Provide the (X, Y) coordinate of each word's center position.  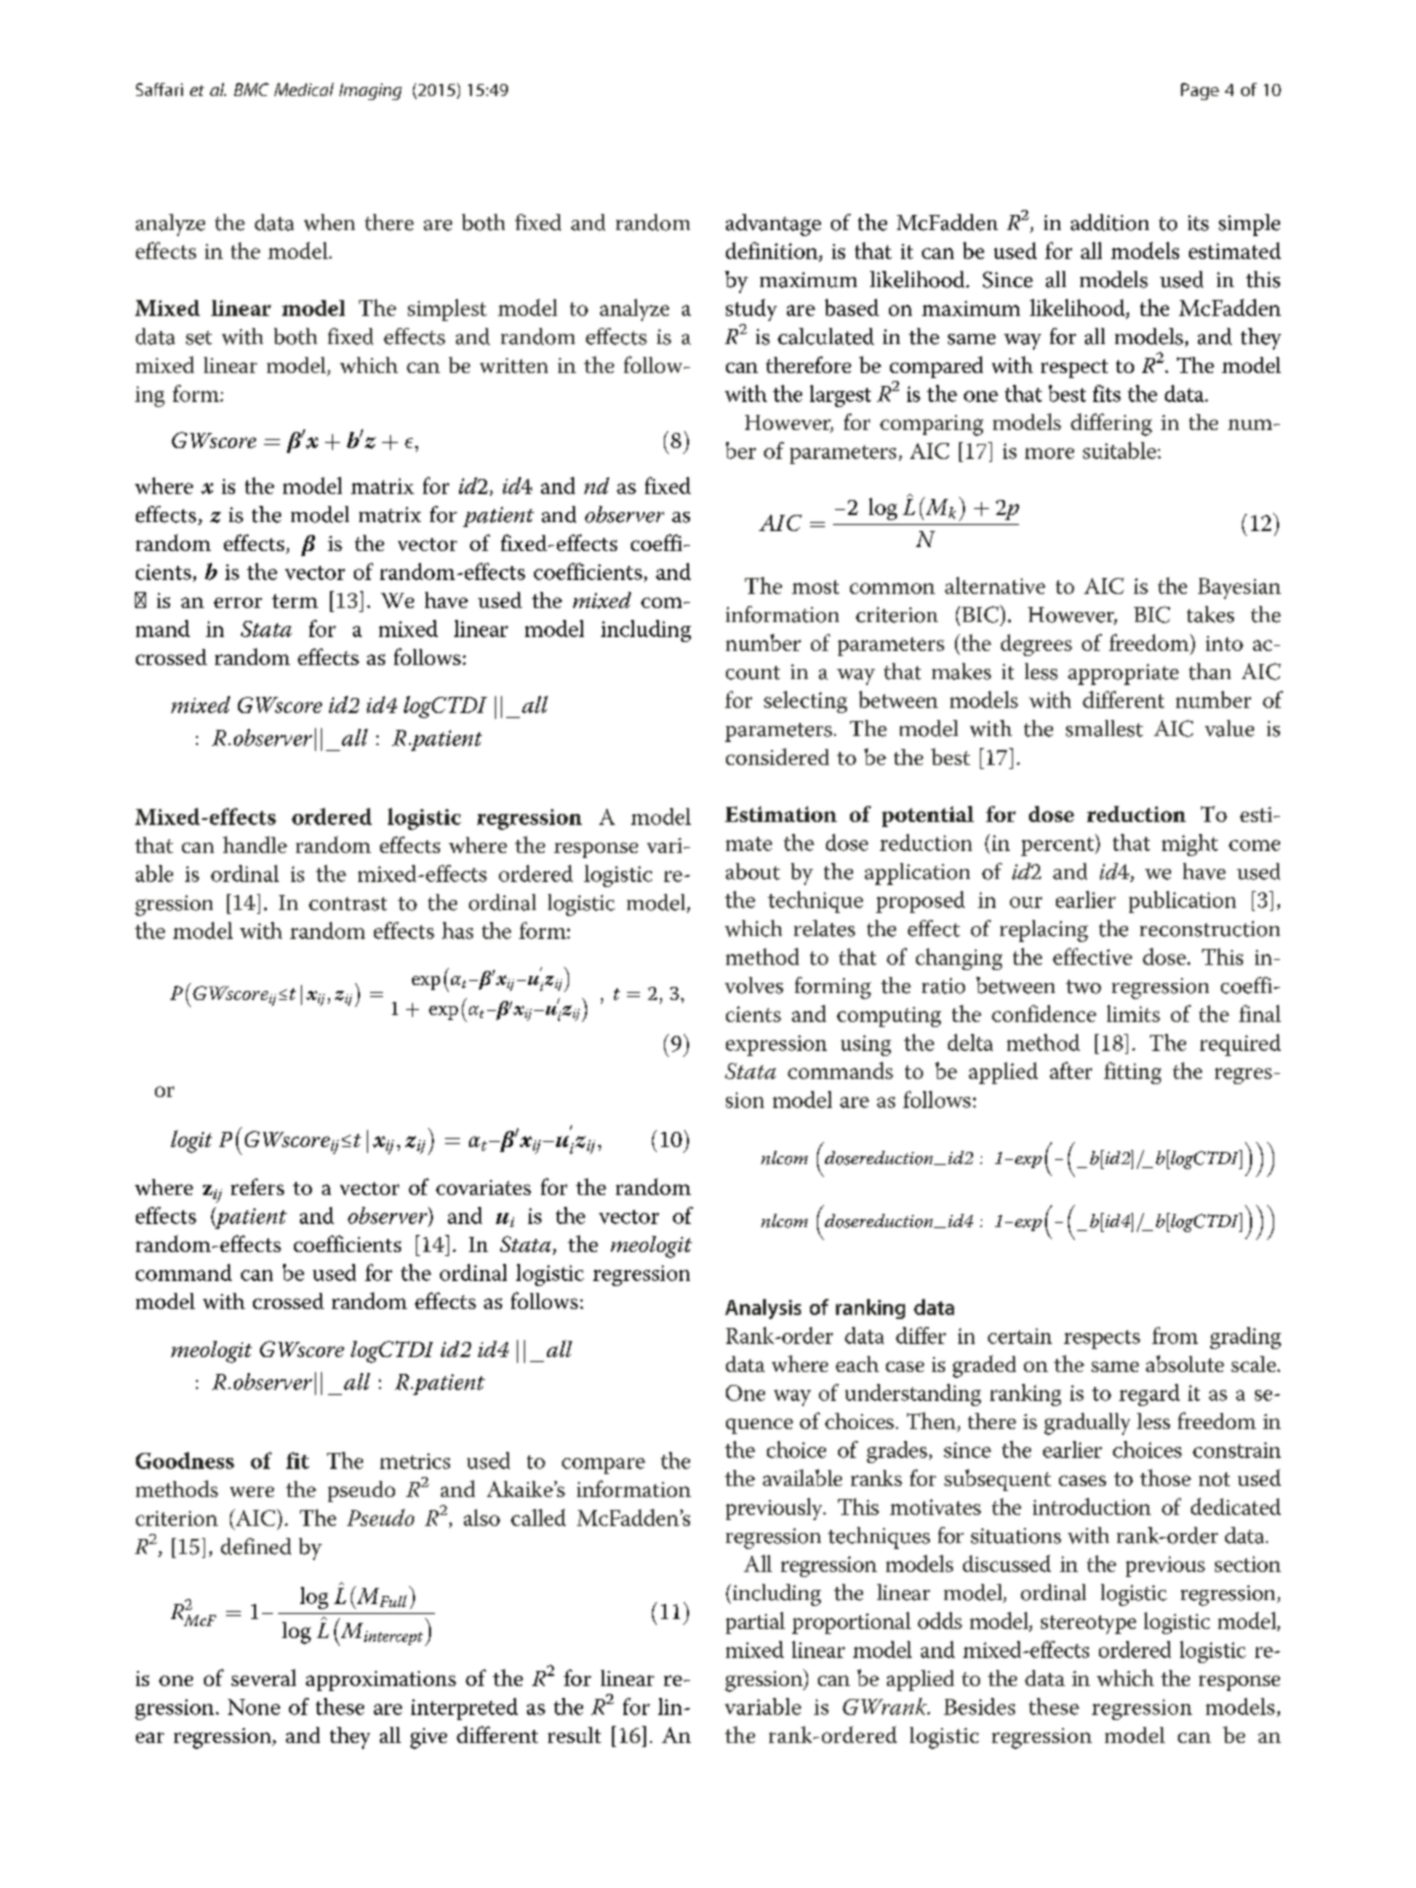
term (295, 601)
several (263, 1677)
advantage (773, 225)
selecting (805, 702)
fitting (1132, 1073)
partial (755, 1623)
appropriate (1123, 674)
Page (1200, 91)
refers (257, 1186)
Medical (304, 89)
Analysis (763, 1309)
